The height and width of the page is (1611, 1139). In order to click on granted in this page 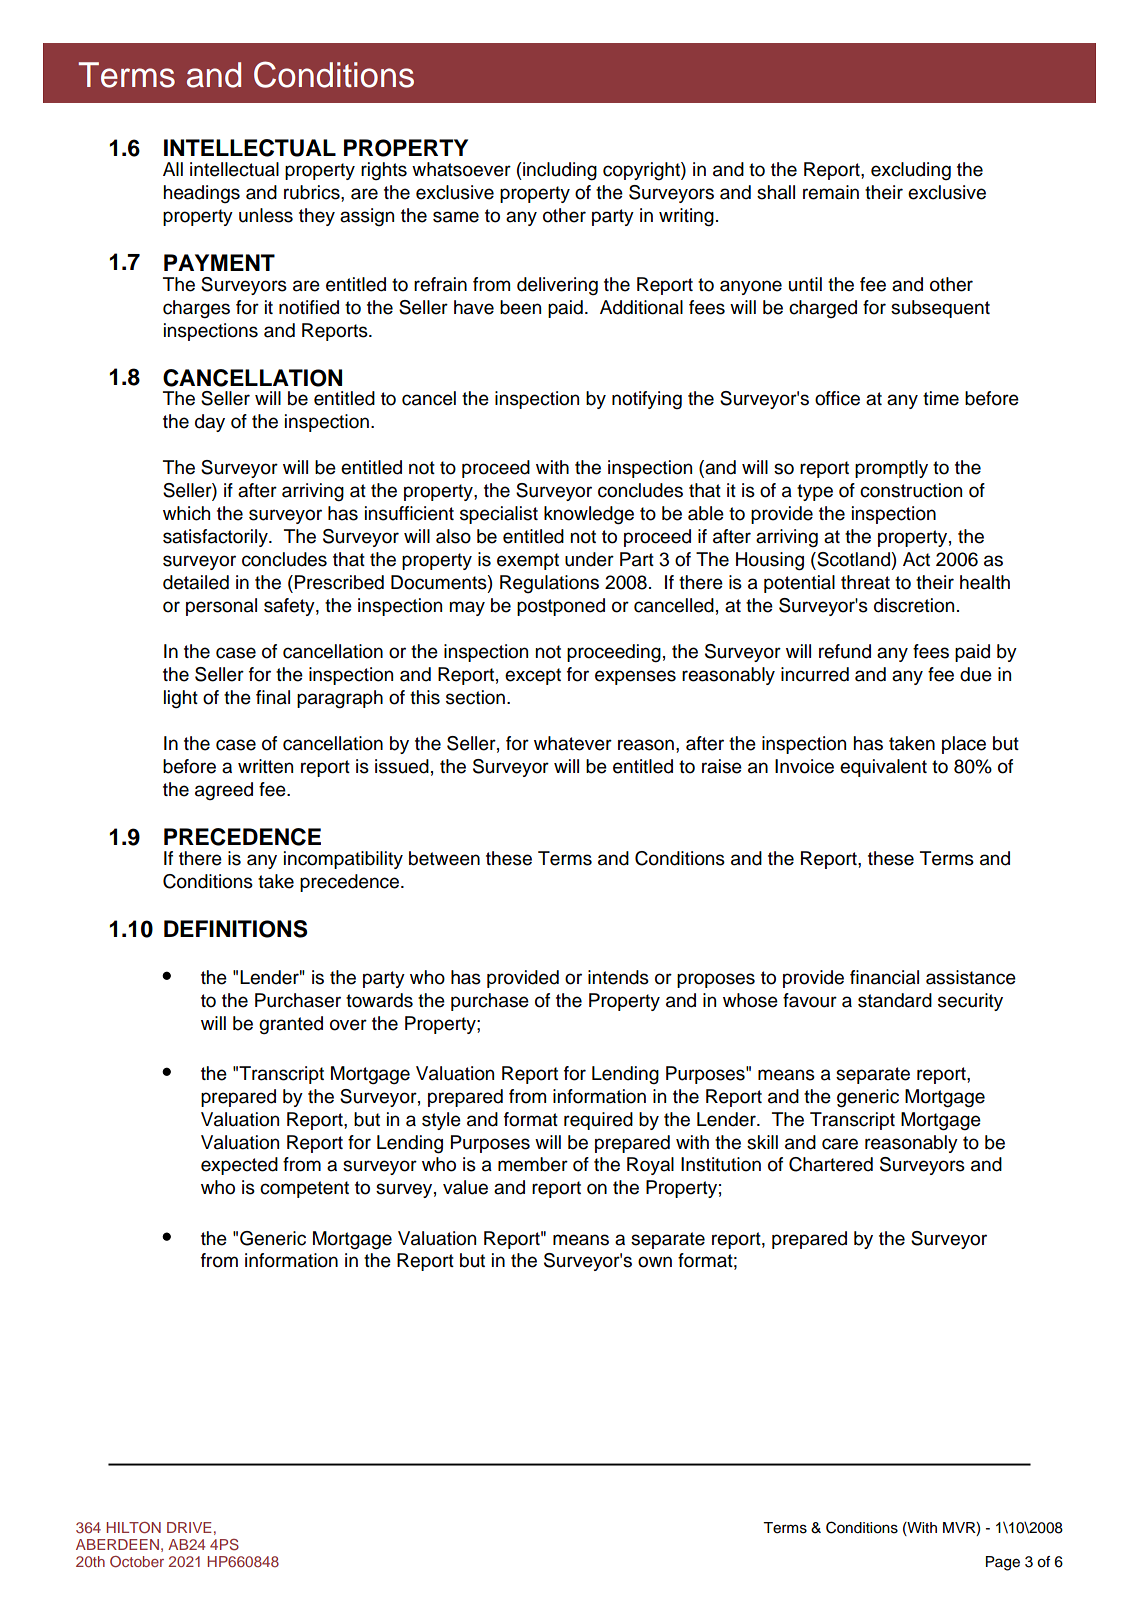, I will do `click(291, 1025)`.
